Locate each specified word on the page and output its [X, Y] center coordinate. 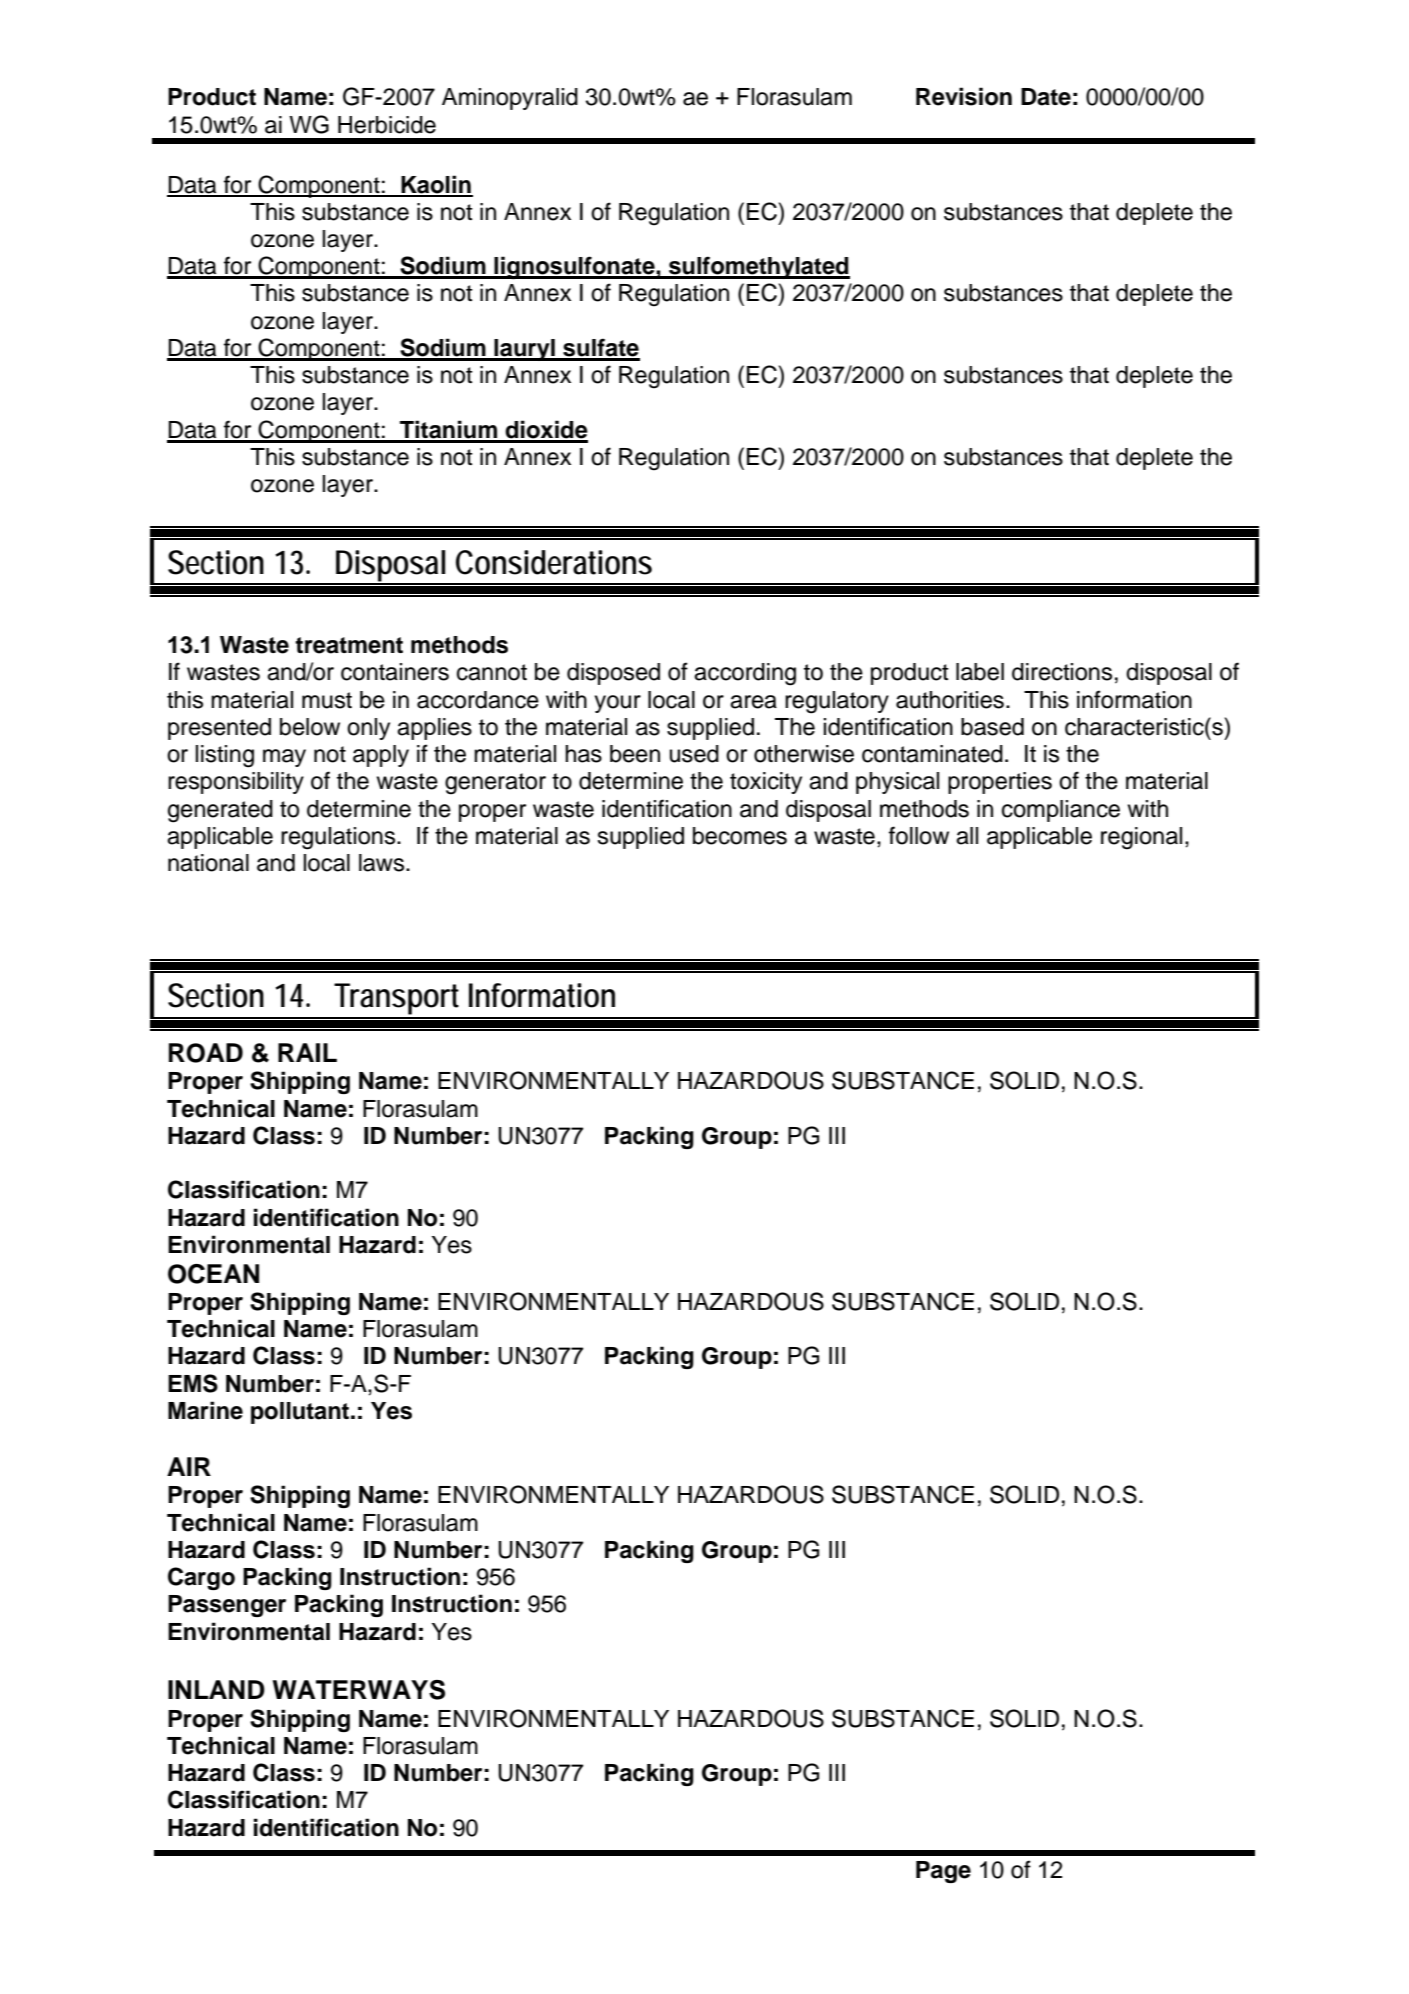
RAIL [307, 1052]
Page [943, 1872]
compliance [1061, 811]
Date [1046, 97]
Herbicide [387, 125]
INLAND [216, 1689]
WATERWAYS [359, 1690]
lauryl [524, 350]
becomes [740, 836]
